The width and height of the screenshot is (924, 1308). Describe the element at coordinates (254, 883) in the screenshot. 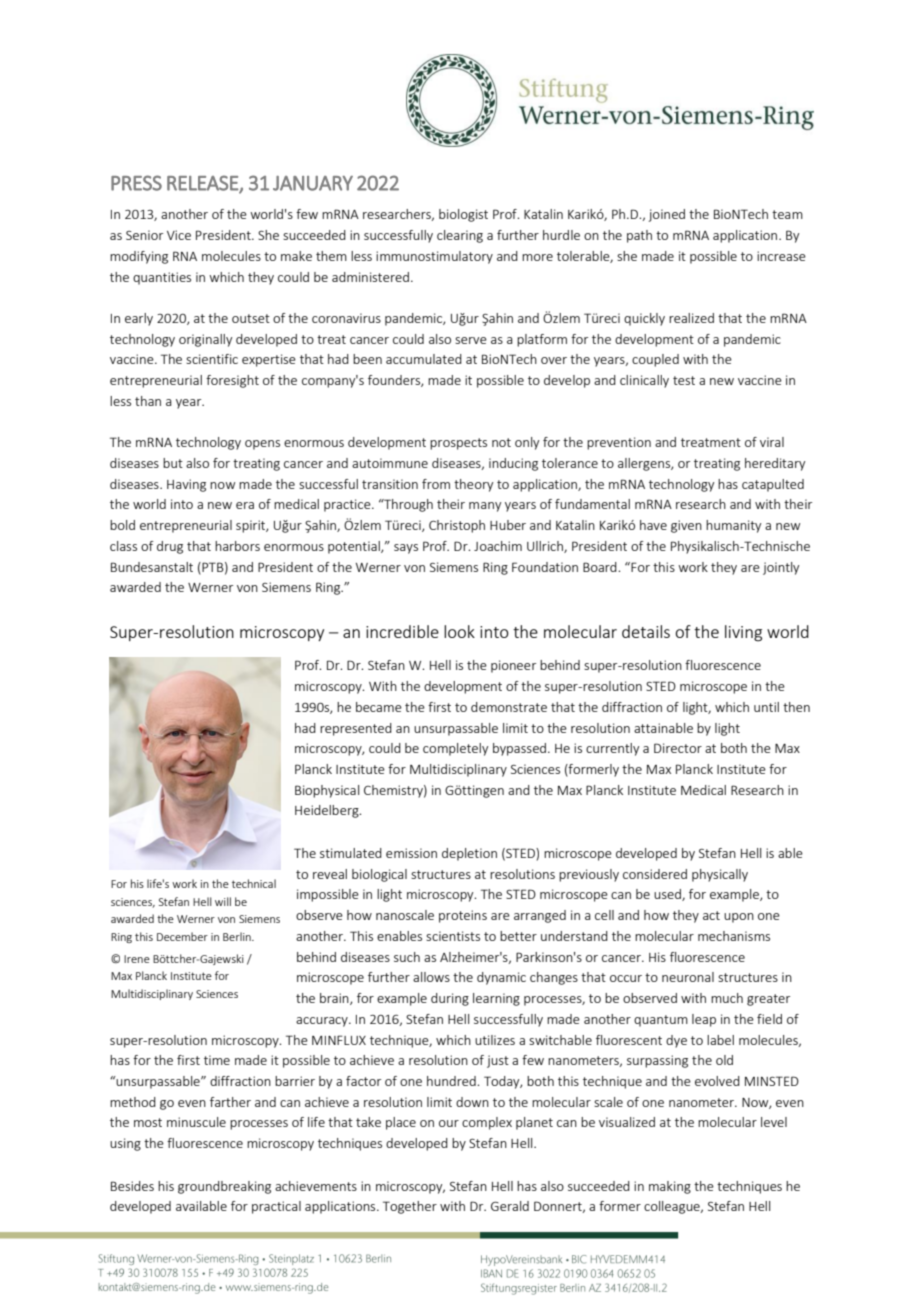

I see `technical` at that location.
